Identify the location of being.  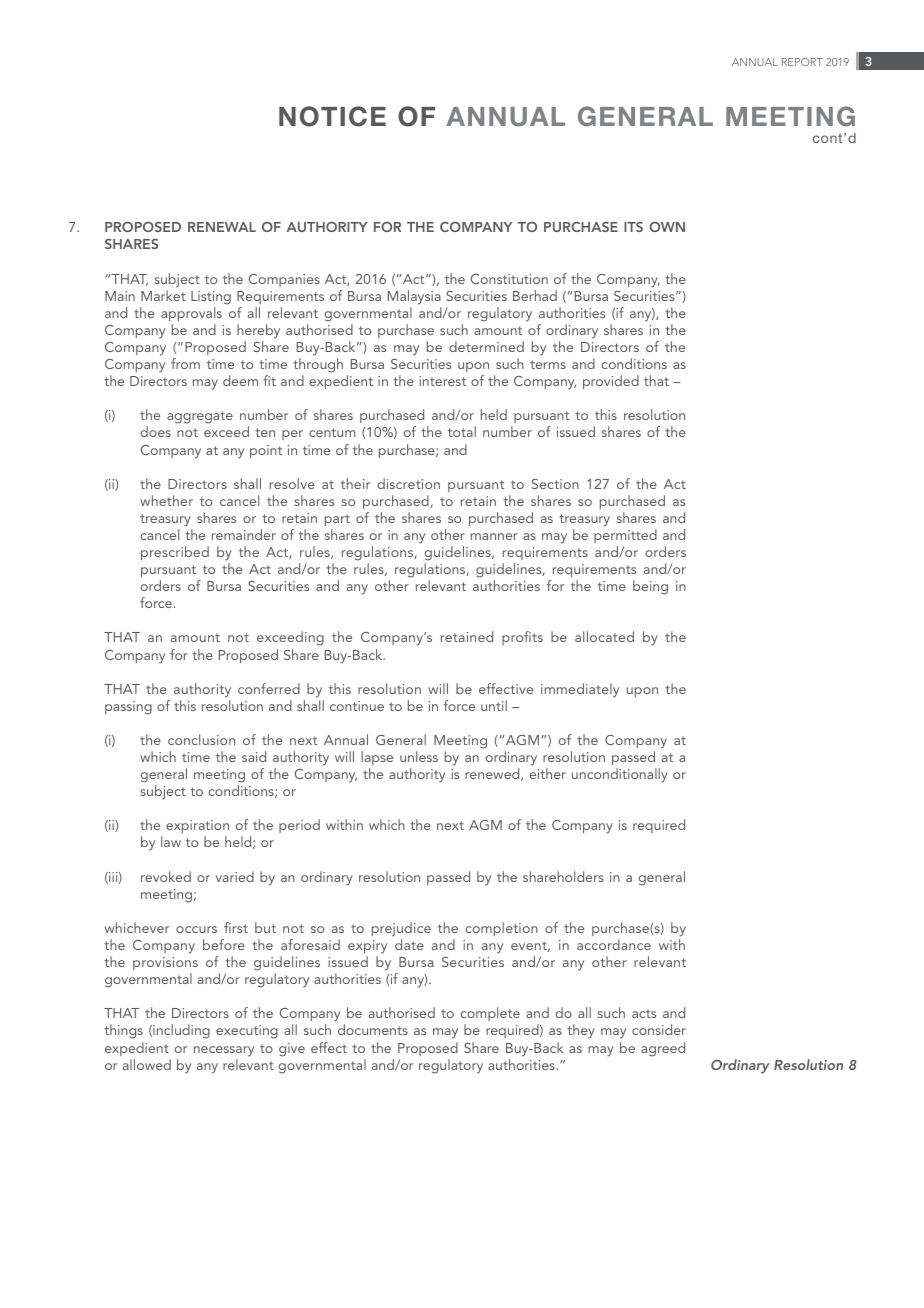
(650, 587).
